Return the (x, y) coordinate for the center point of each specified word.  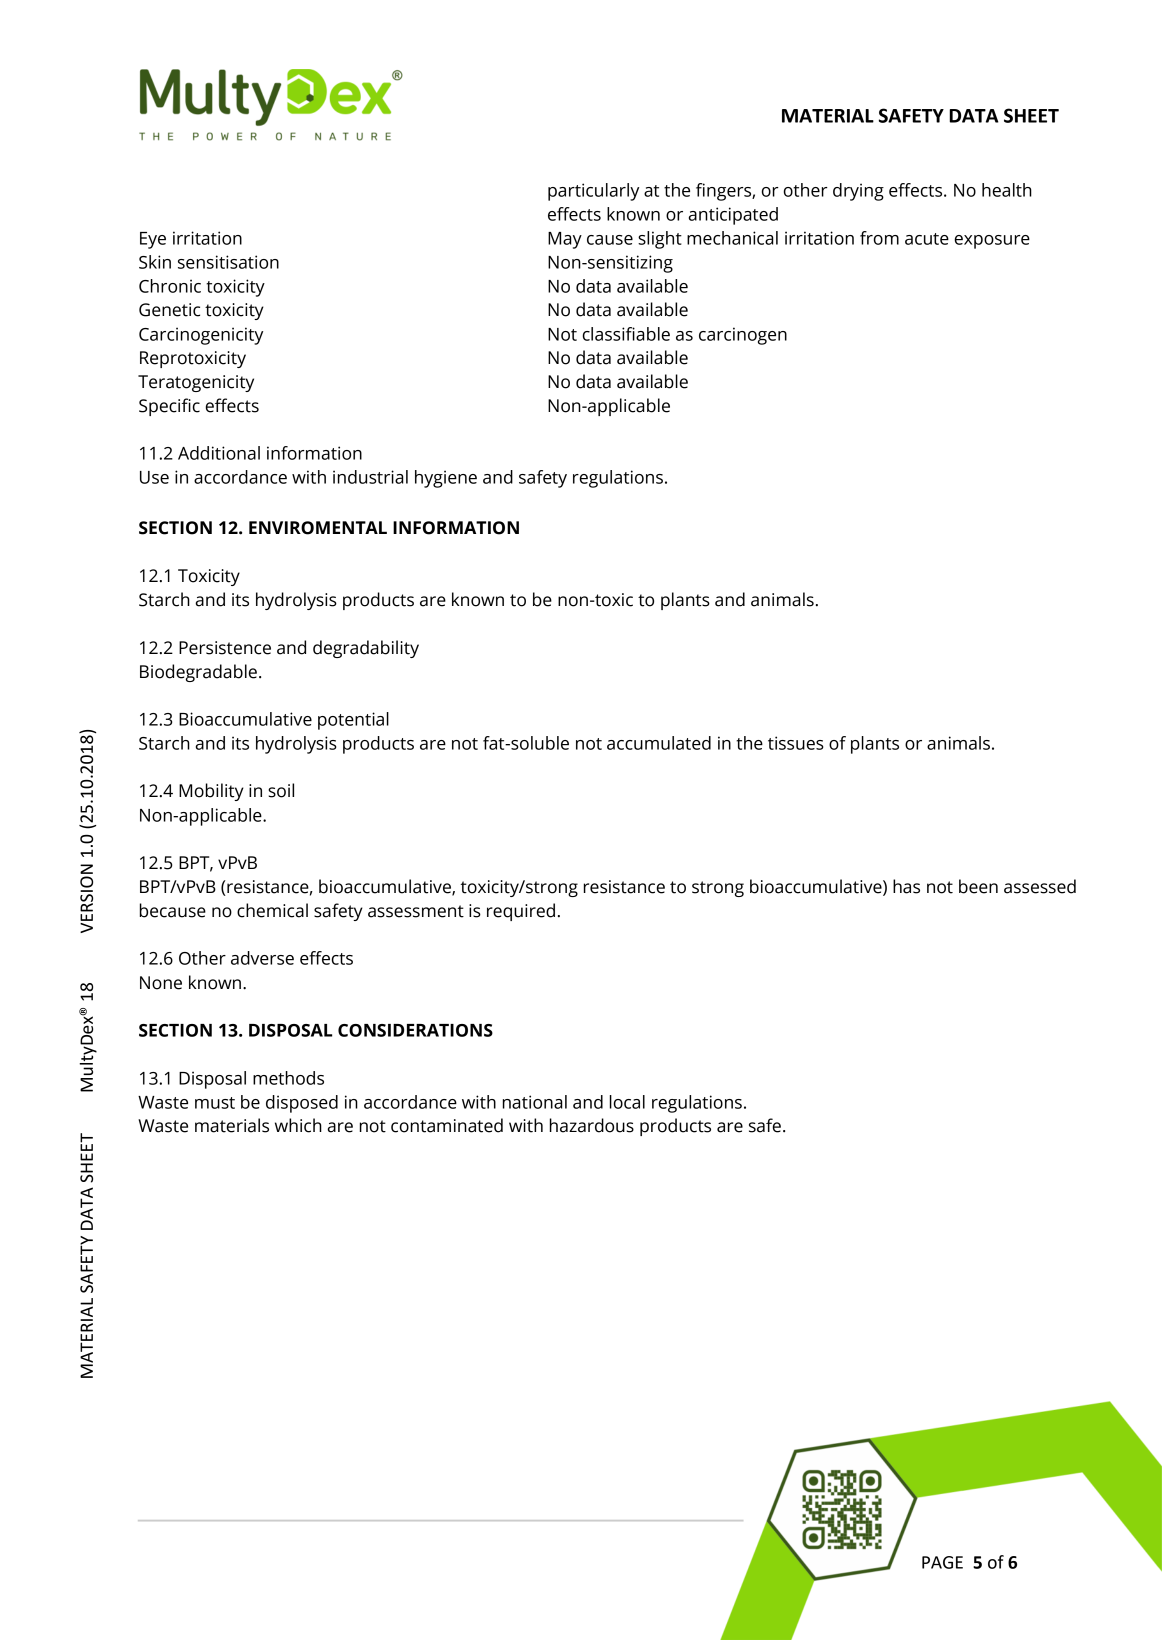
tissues (796, 743)
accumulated (659, 743)
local (627, 1102)
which (298, 1125)
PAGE (942, 1562)
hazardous (592, 1125)
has (906, 886)
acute (927, 239)
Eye (153, 240)
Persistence (225, 648)
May (565, 240)
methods (288, 1078)
